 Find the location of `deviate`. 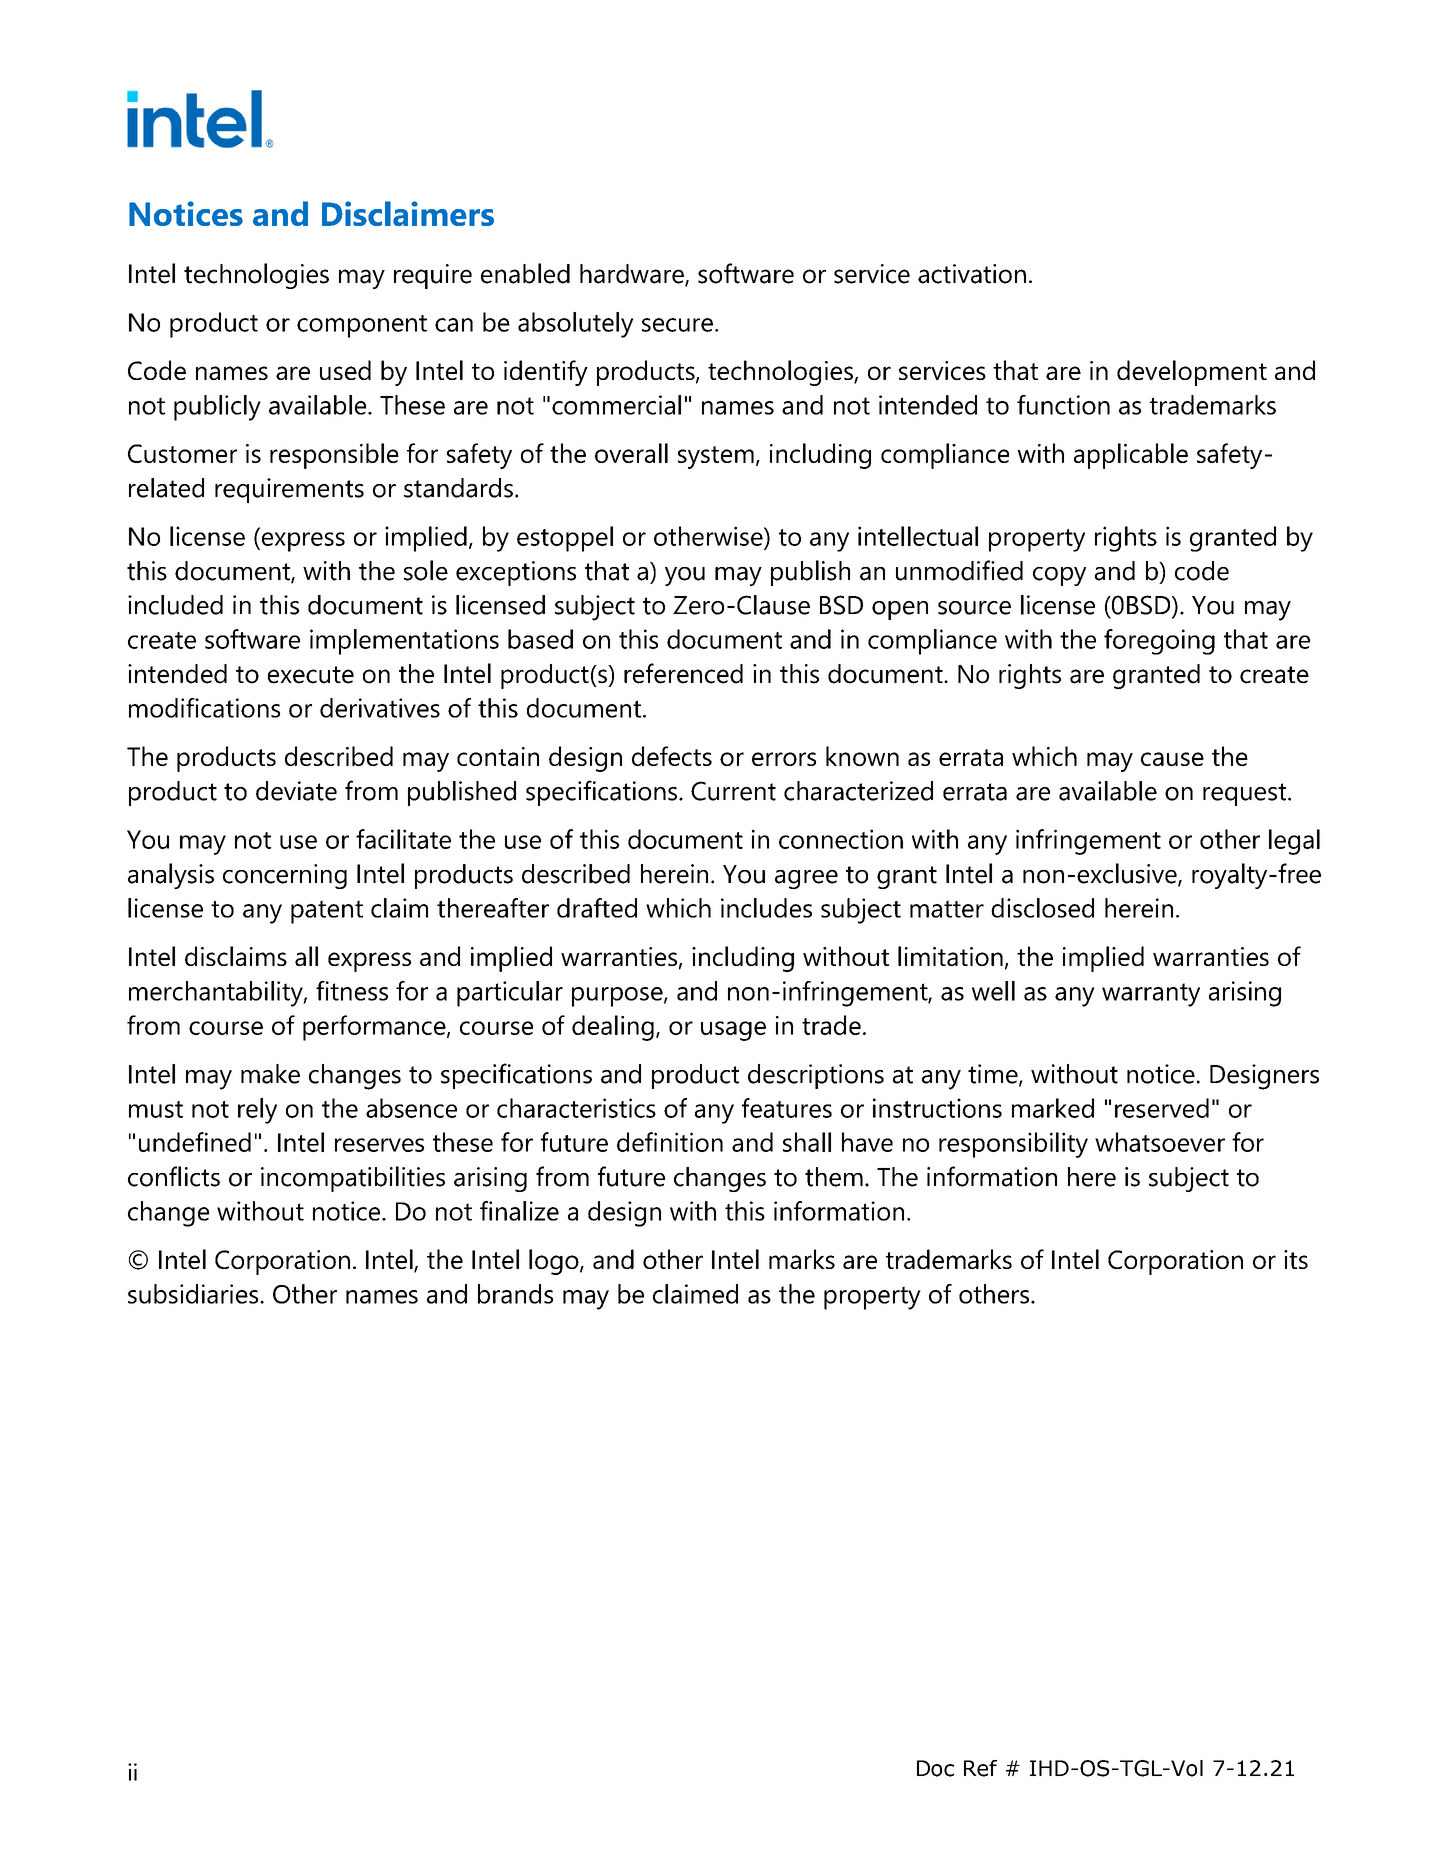

deviate is located at coordinates (296, 791).
